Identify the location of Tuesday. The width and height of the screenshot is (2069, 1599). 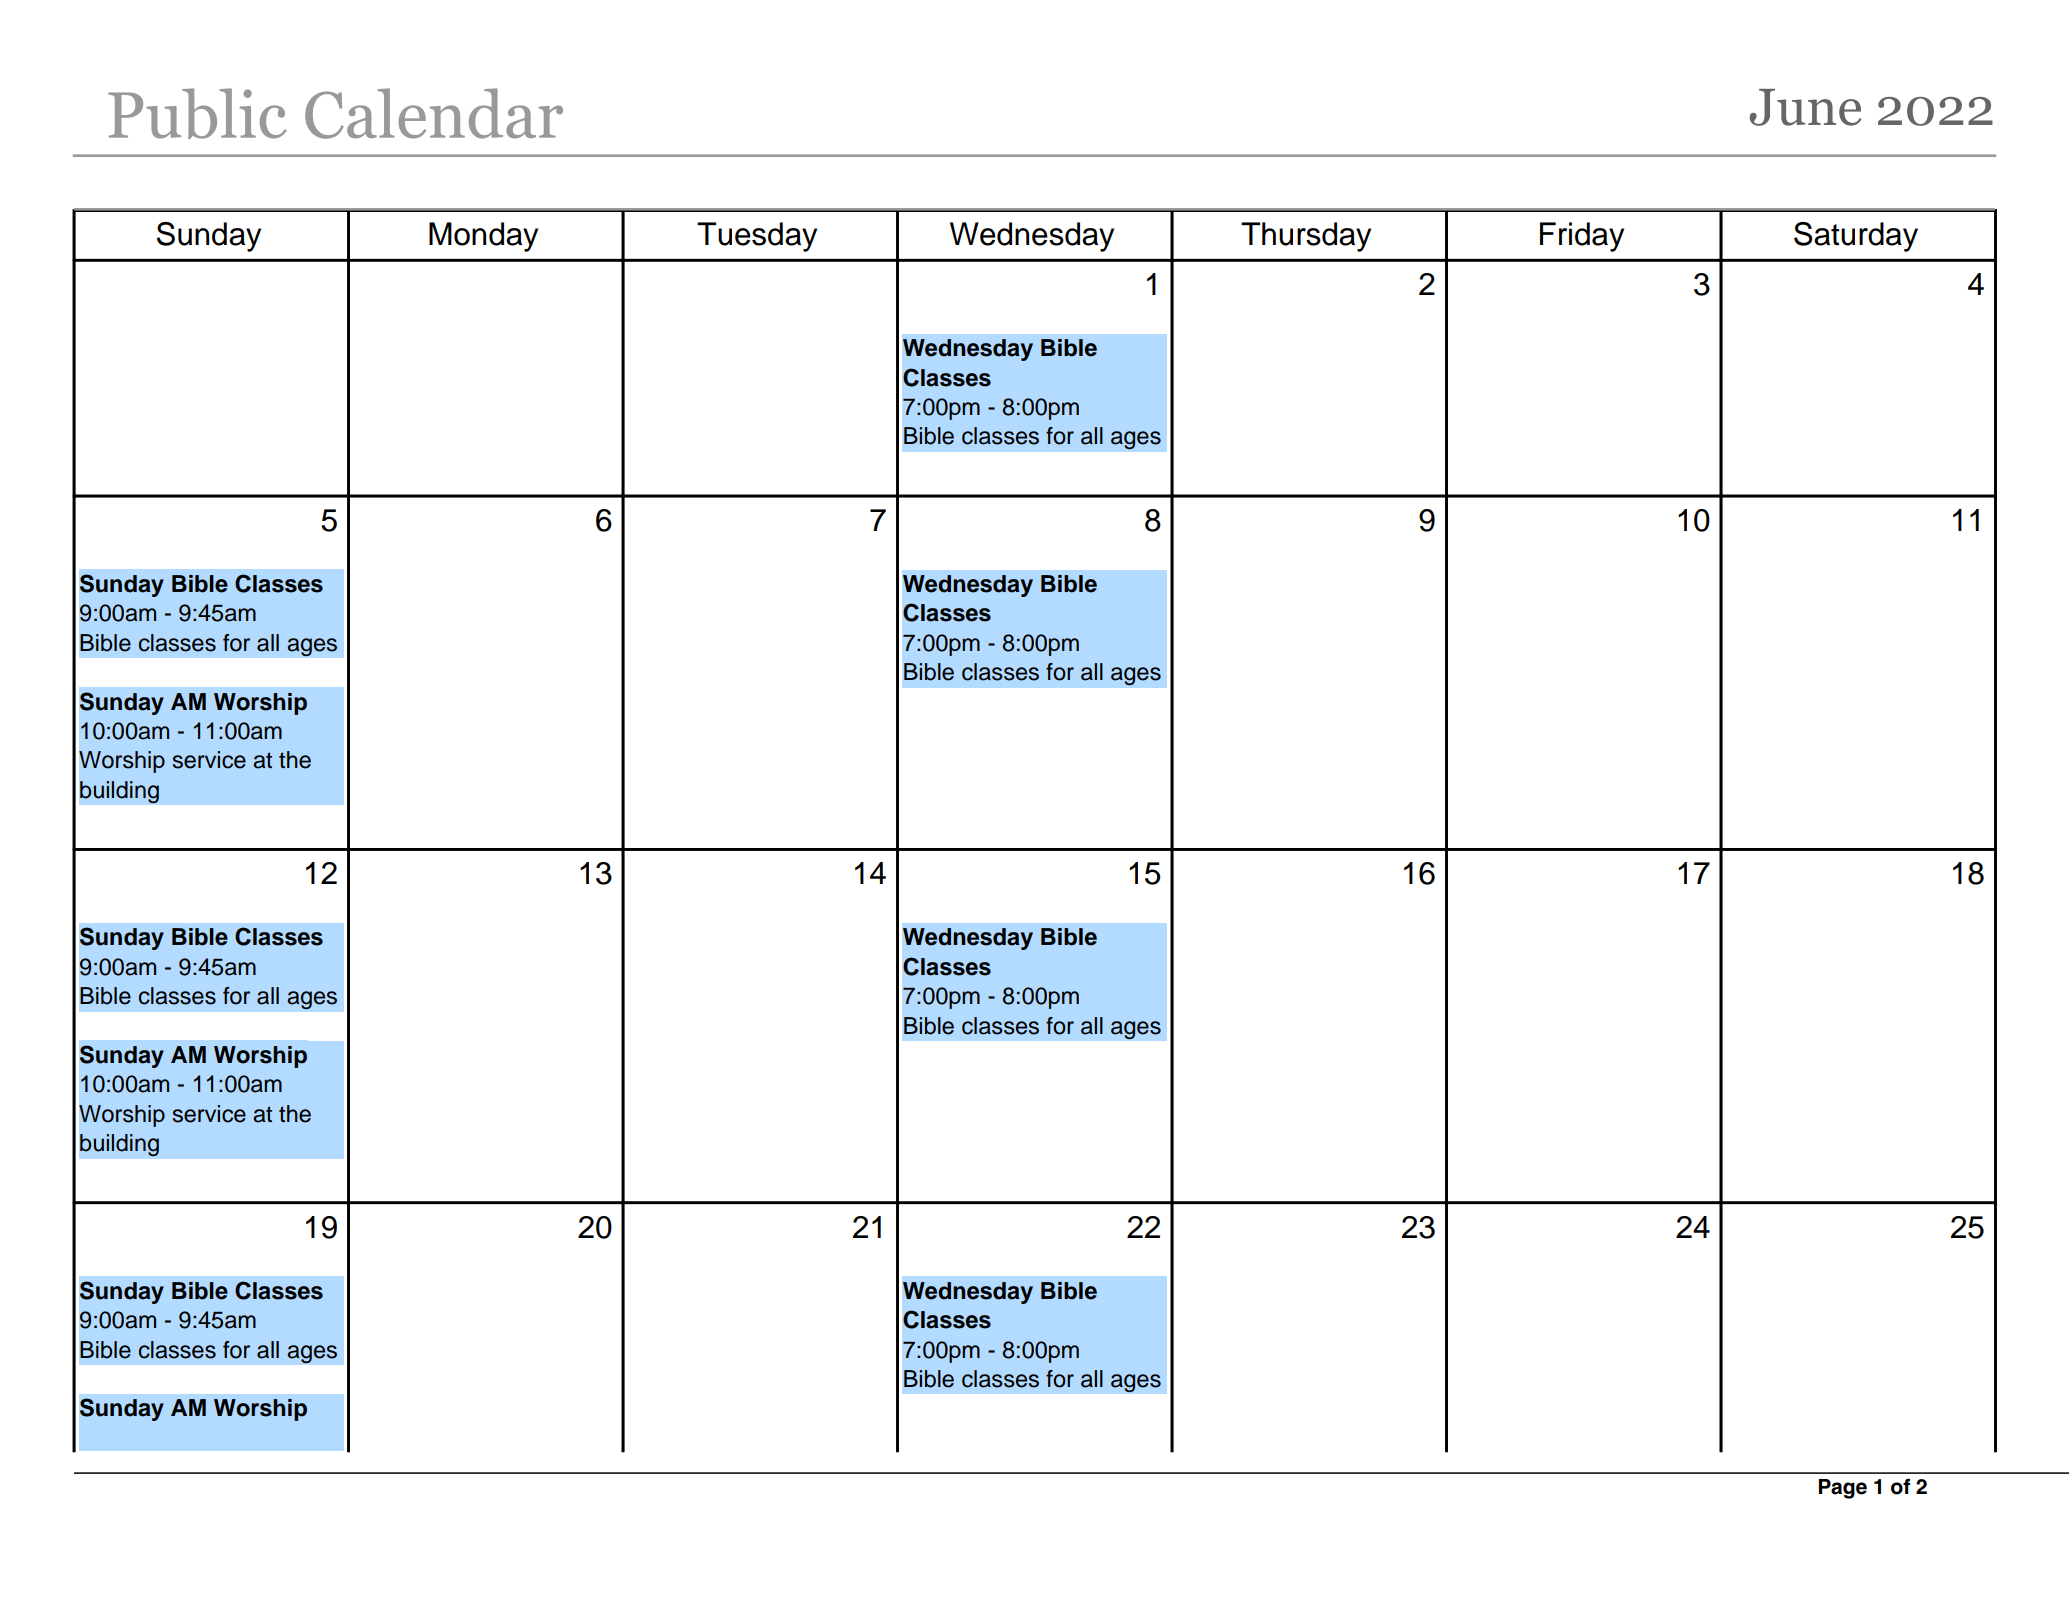
(757, 237).
